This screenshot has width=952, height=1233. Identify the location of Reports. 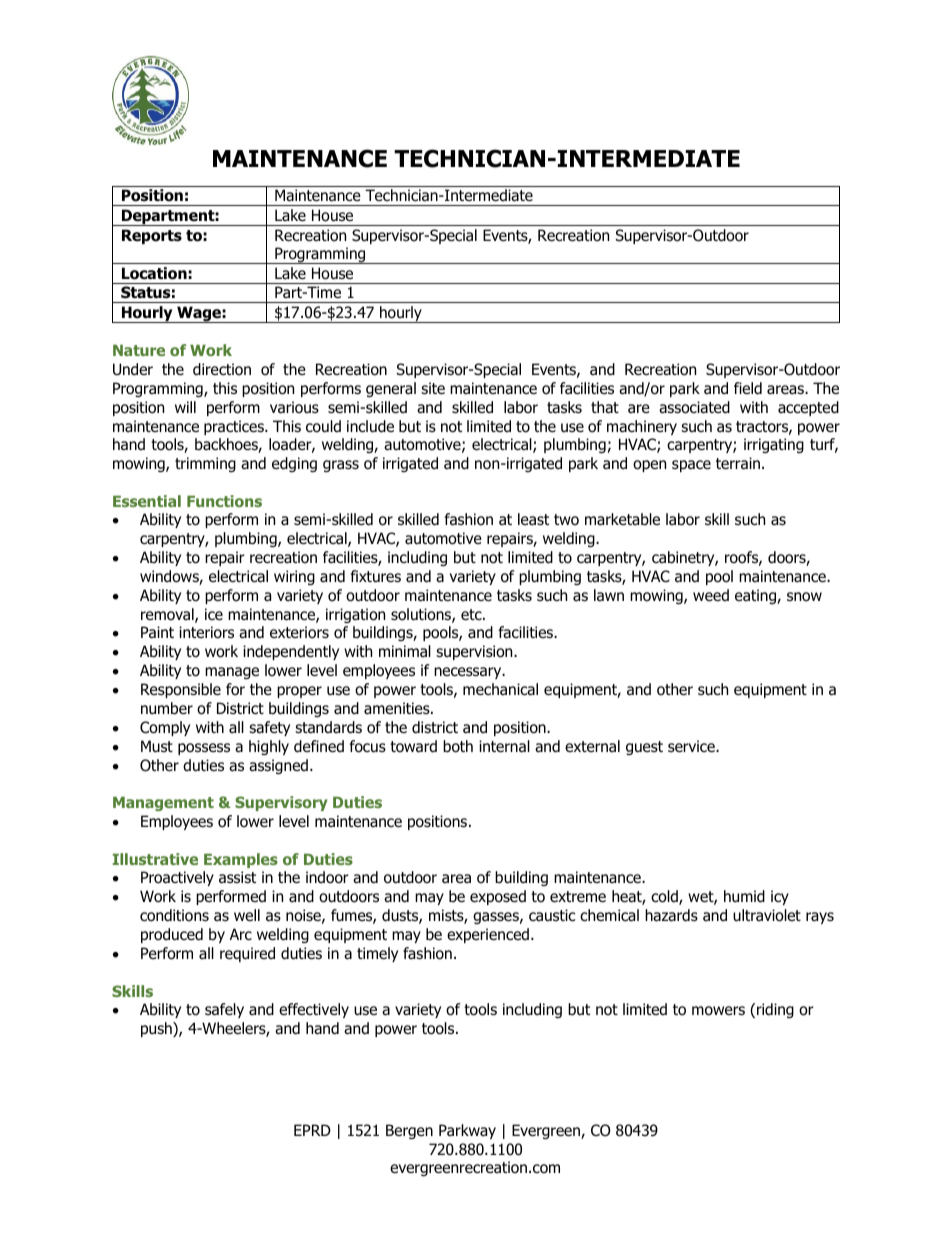
(152, 236).
